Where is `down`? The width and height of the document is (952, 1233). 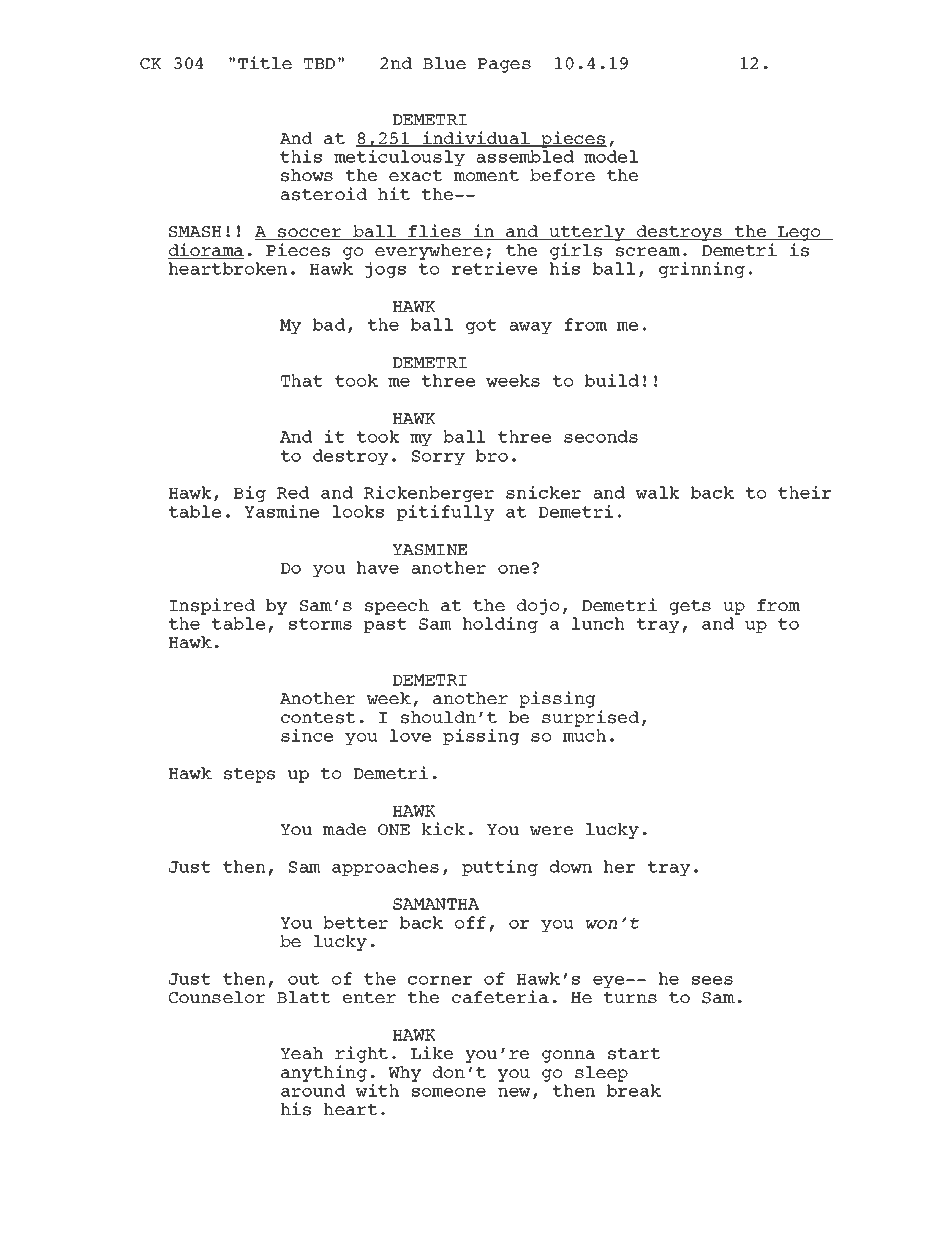
down is located at coordinates (571, 866).
